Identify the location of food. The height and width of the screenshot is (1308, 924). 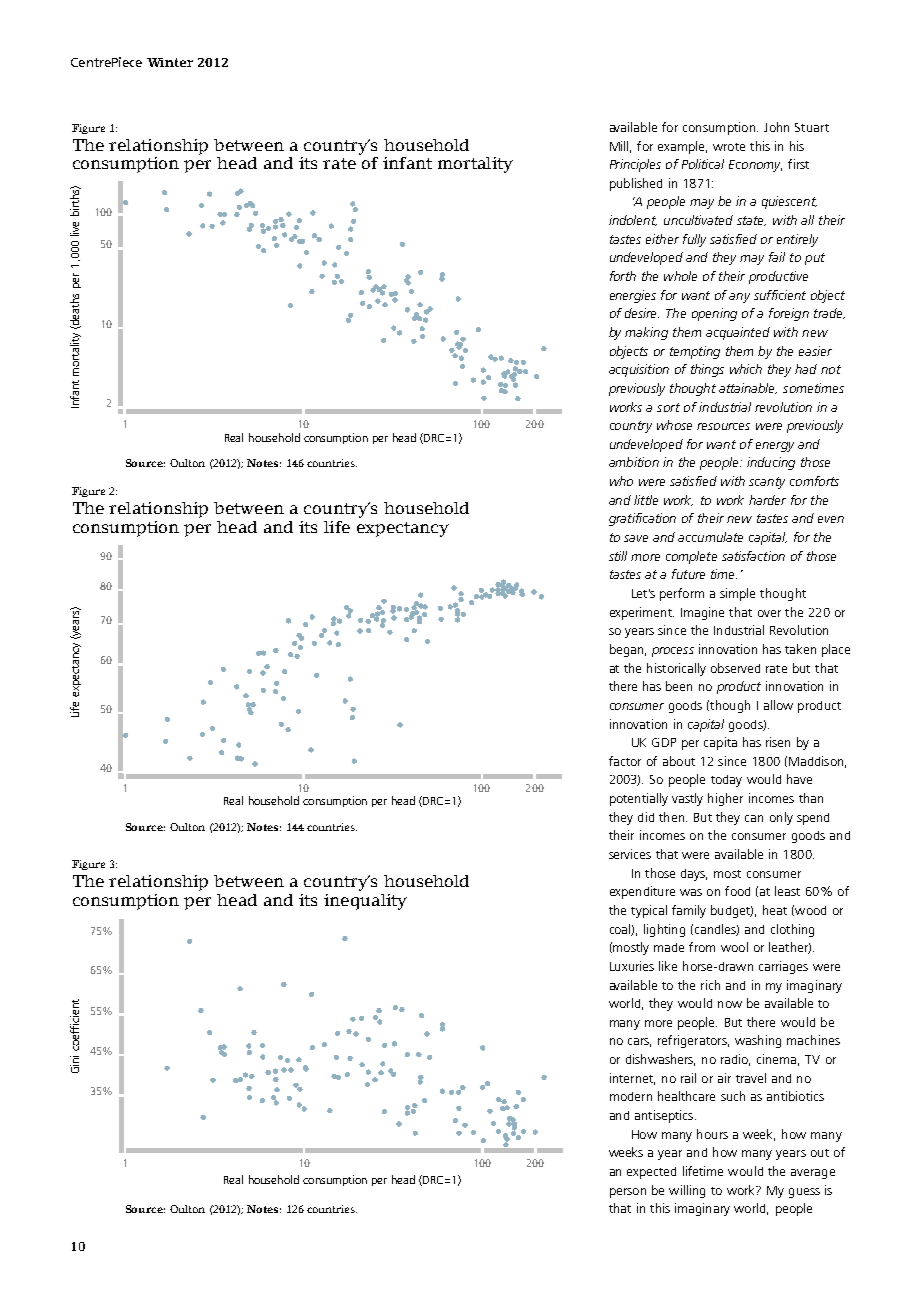
(737, 891).
